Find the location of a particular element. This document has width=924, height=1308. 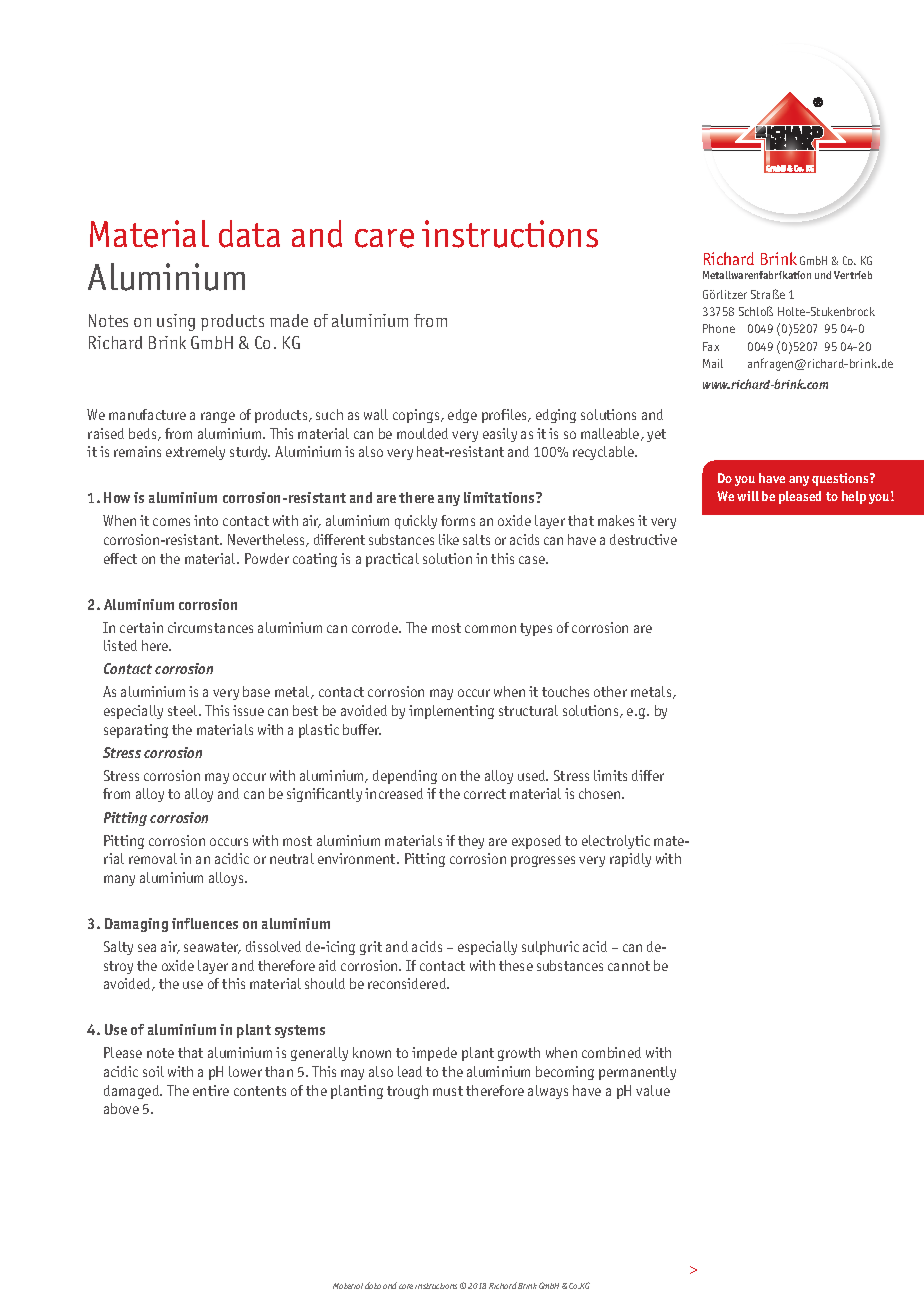

must is located at coordinates (448, 1091).
